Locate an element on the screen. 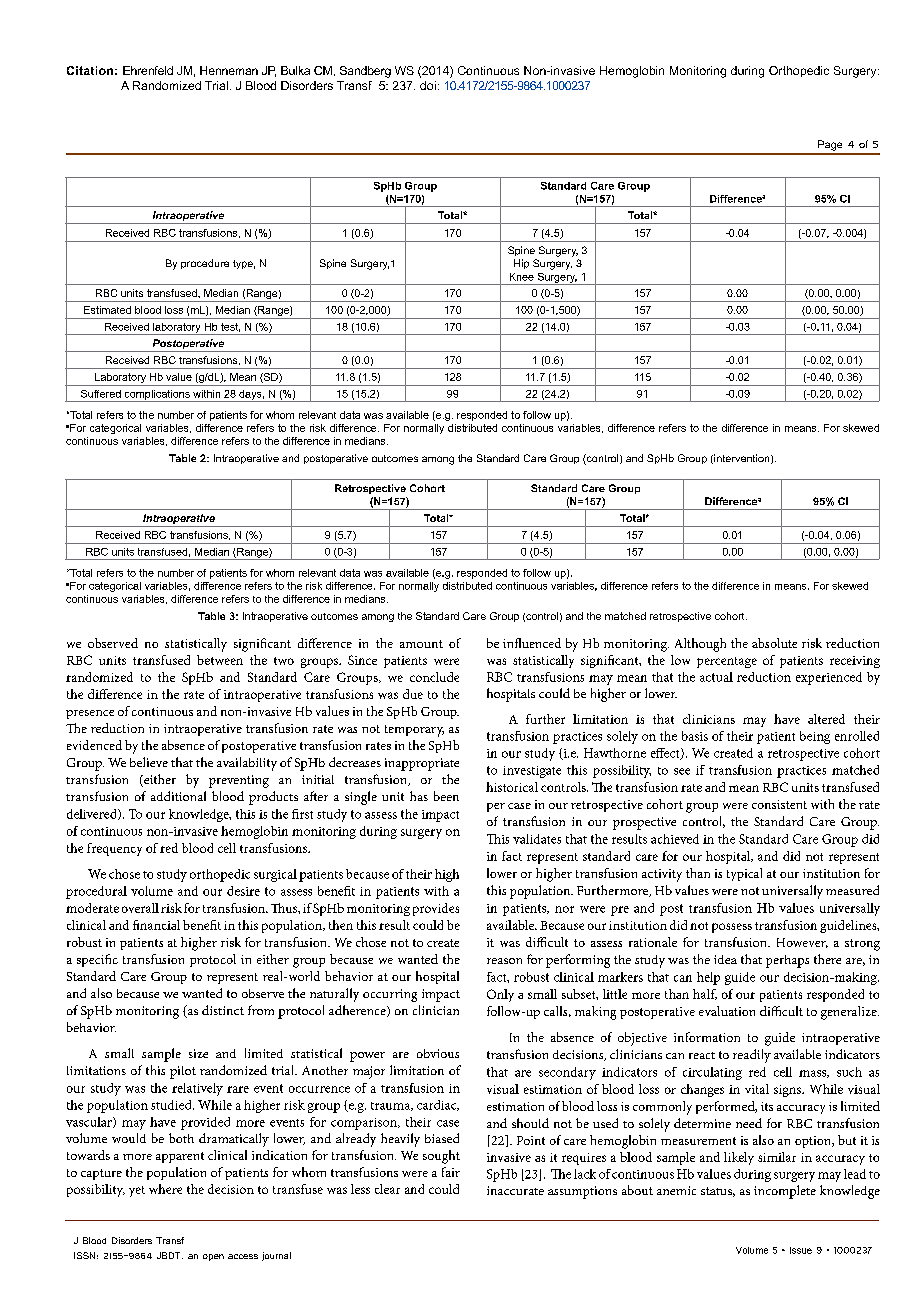  Hip is located at coordinates (521, 264).
